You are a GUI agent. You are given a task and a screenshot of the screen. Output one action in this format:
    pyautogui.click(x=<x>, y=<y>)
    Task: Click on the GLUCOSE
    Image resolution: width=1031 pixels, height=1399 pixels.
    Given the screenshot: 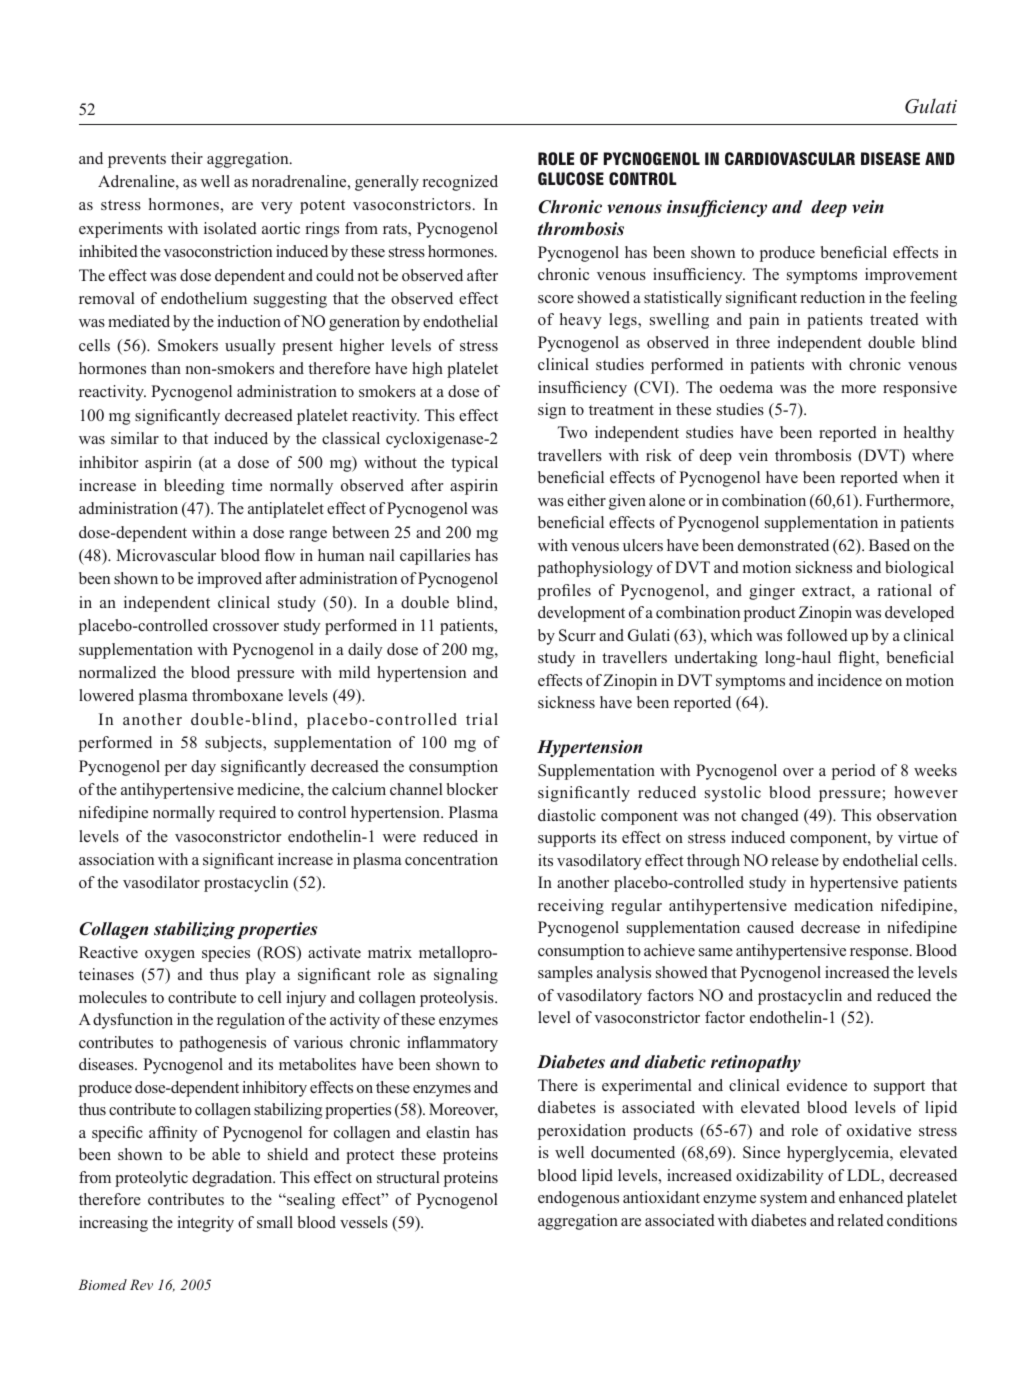 What is the action you would take?
    pyautogui.click(x=571, y=178)
